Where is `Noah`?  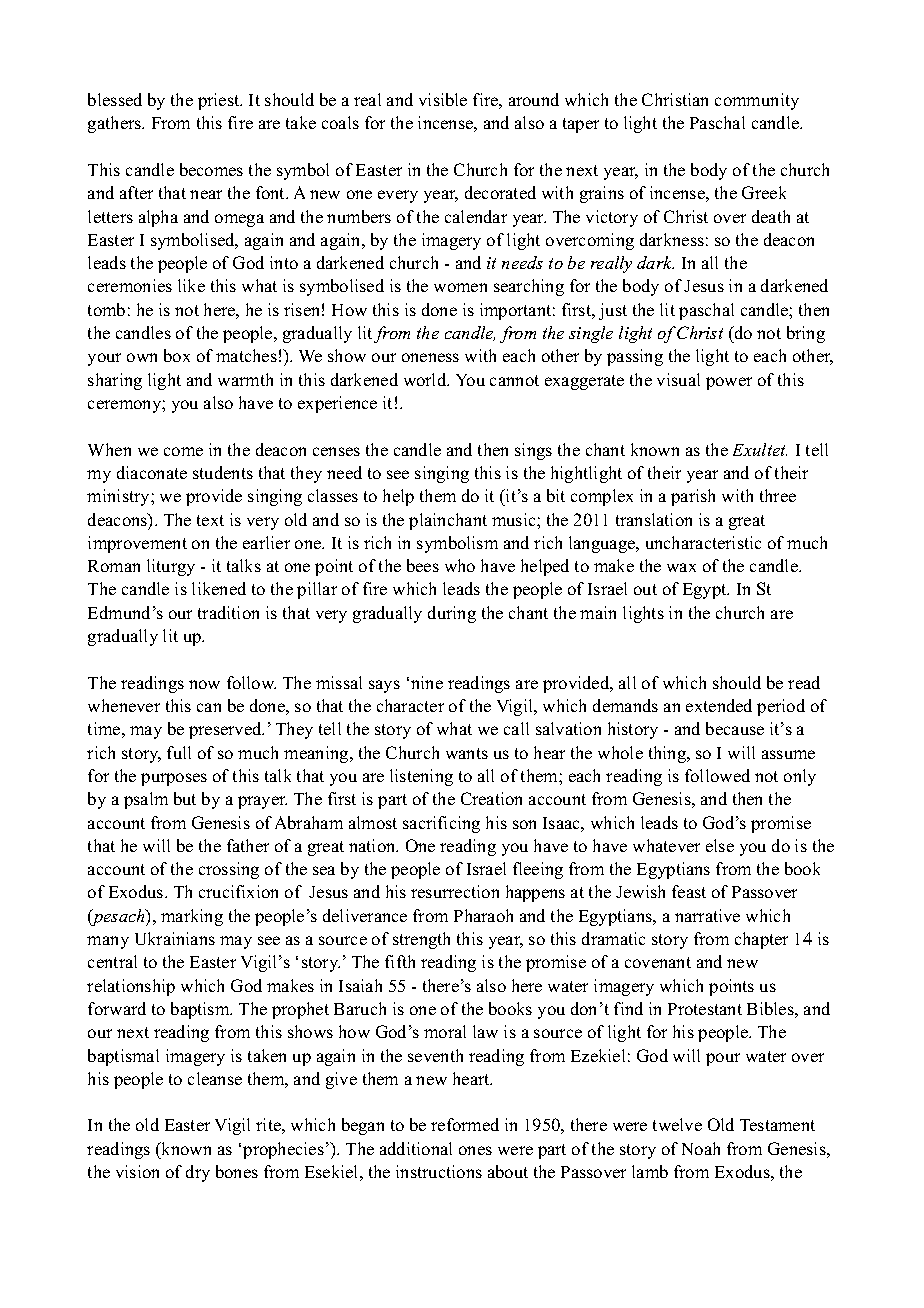 Noah is located at coordinates (701, 1148).
